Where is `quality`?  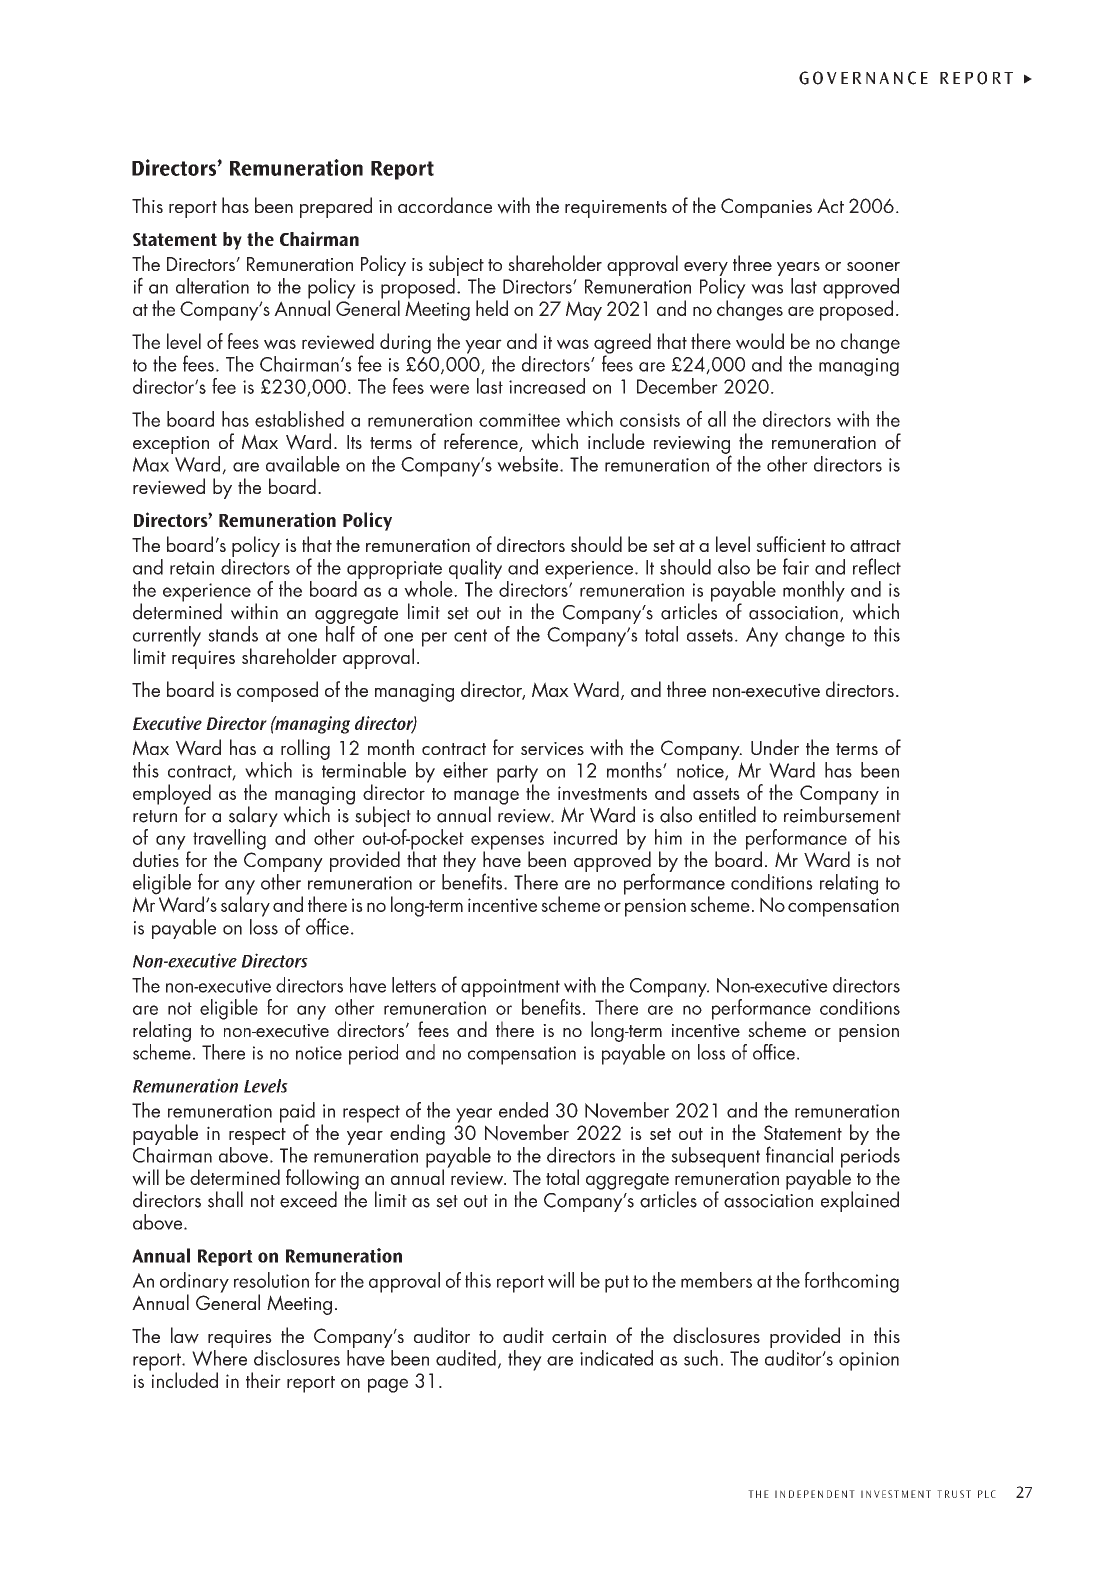 quality is located at coordinates (475, 570).
